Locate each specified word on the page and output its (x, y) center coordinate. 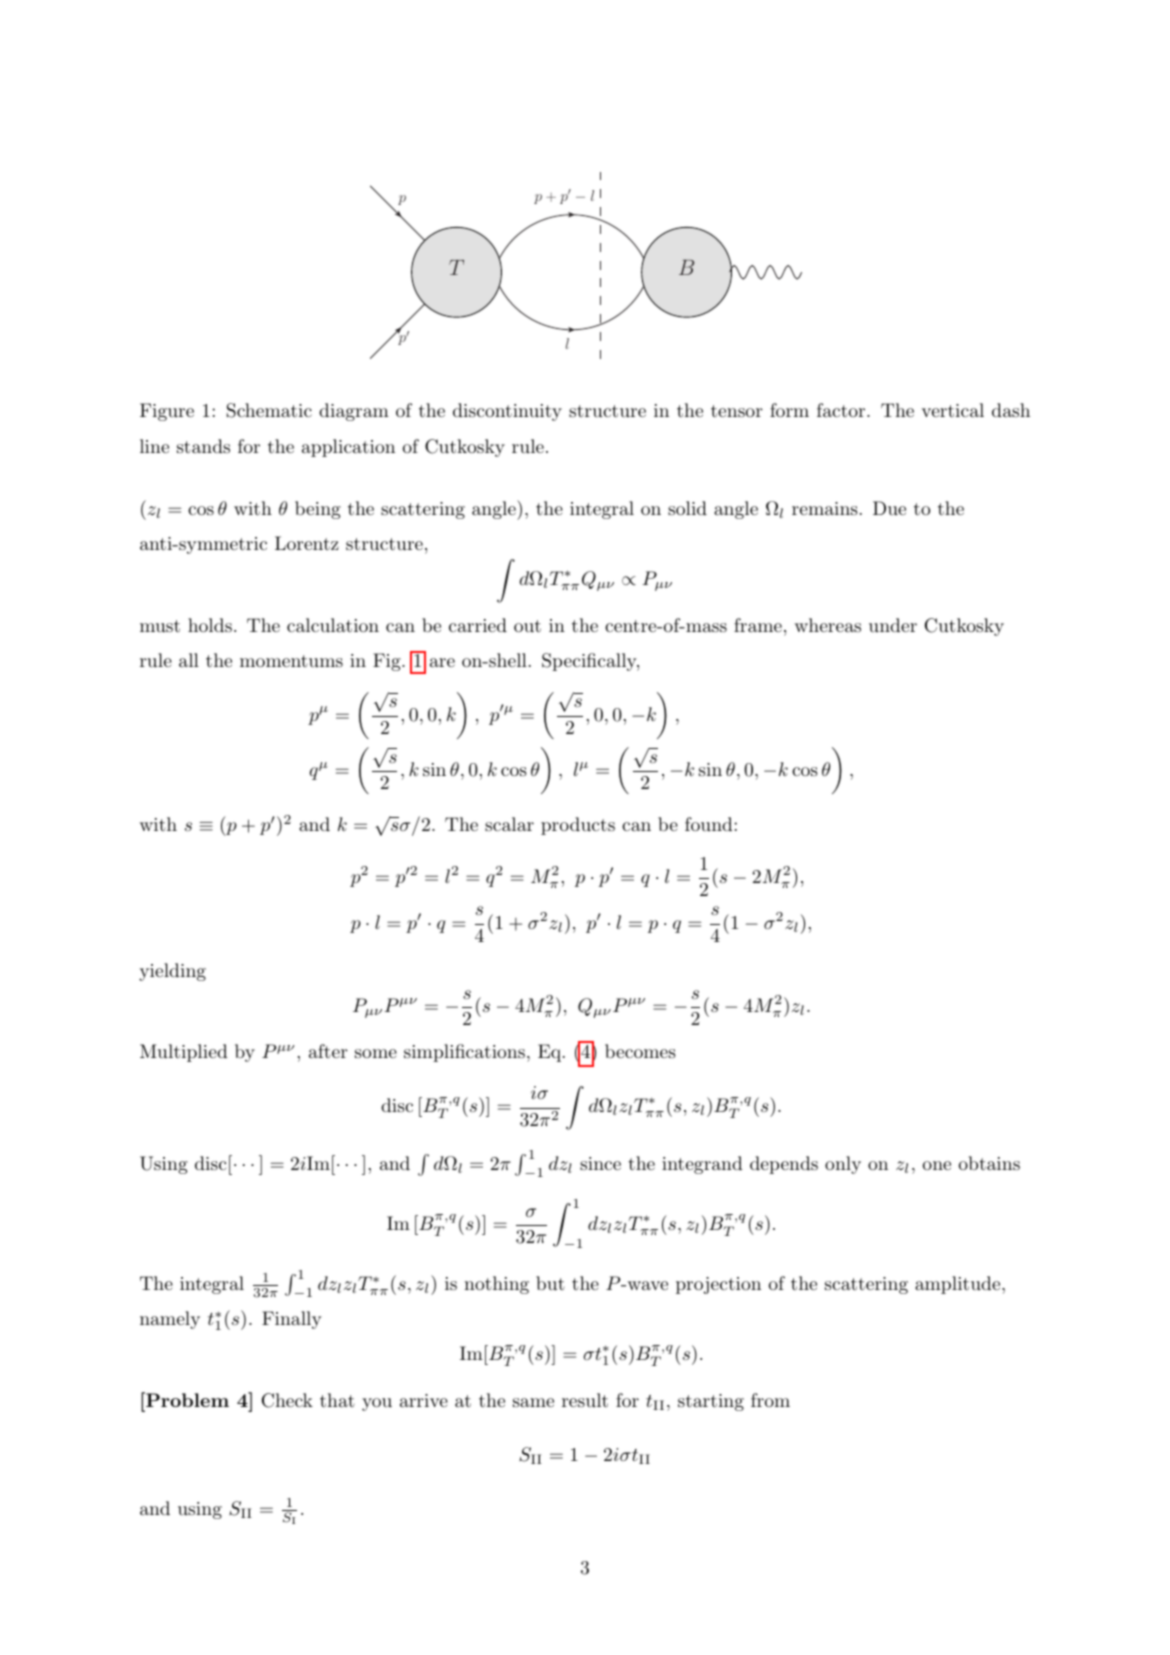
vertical (953, 410)
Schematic (269, 410)
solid (687, 508)
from (770, 1400)
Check (287, 1400)
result (585, 1400)
